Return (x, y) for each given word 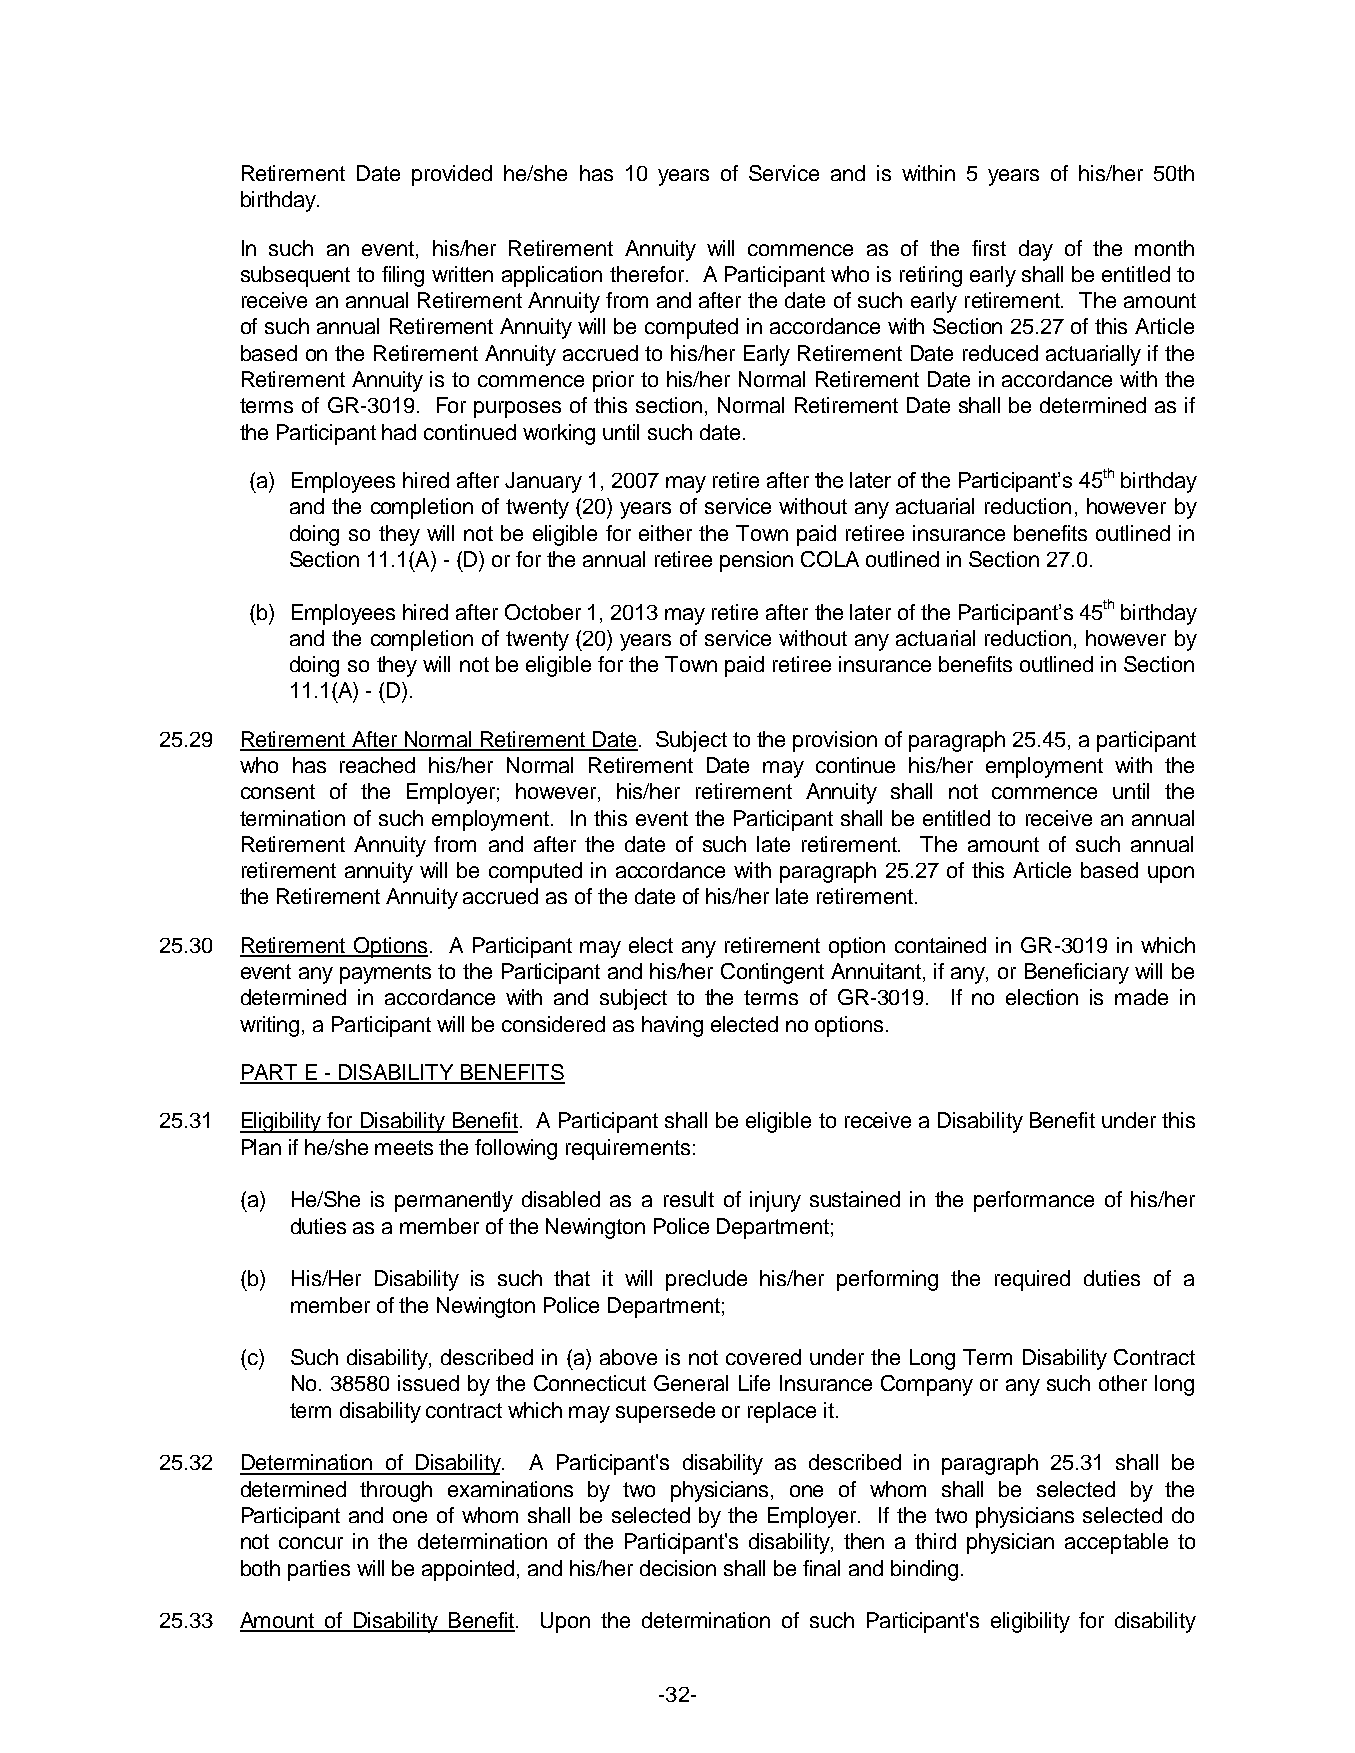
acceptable (1116, 1543)
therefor (648, 274)
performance (1034, 1201)
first (989, 248)
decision (678, 1568)
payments (385, 974)
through (396, 1491)
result (689, 1199)
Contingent (772, 973)
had (399, 432)
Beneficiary (1077, 973)
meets (404, 1147)
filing (403, 276)
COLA (830, 559)
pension (756, 561)
